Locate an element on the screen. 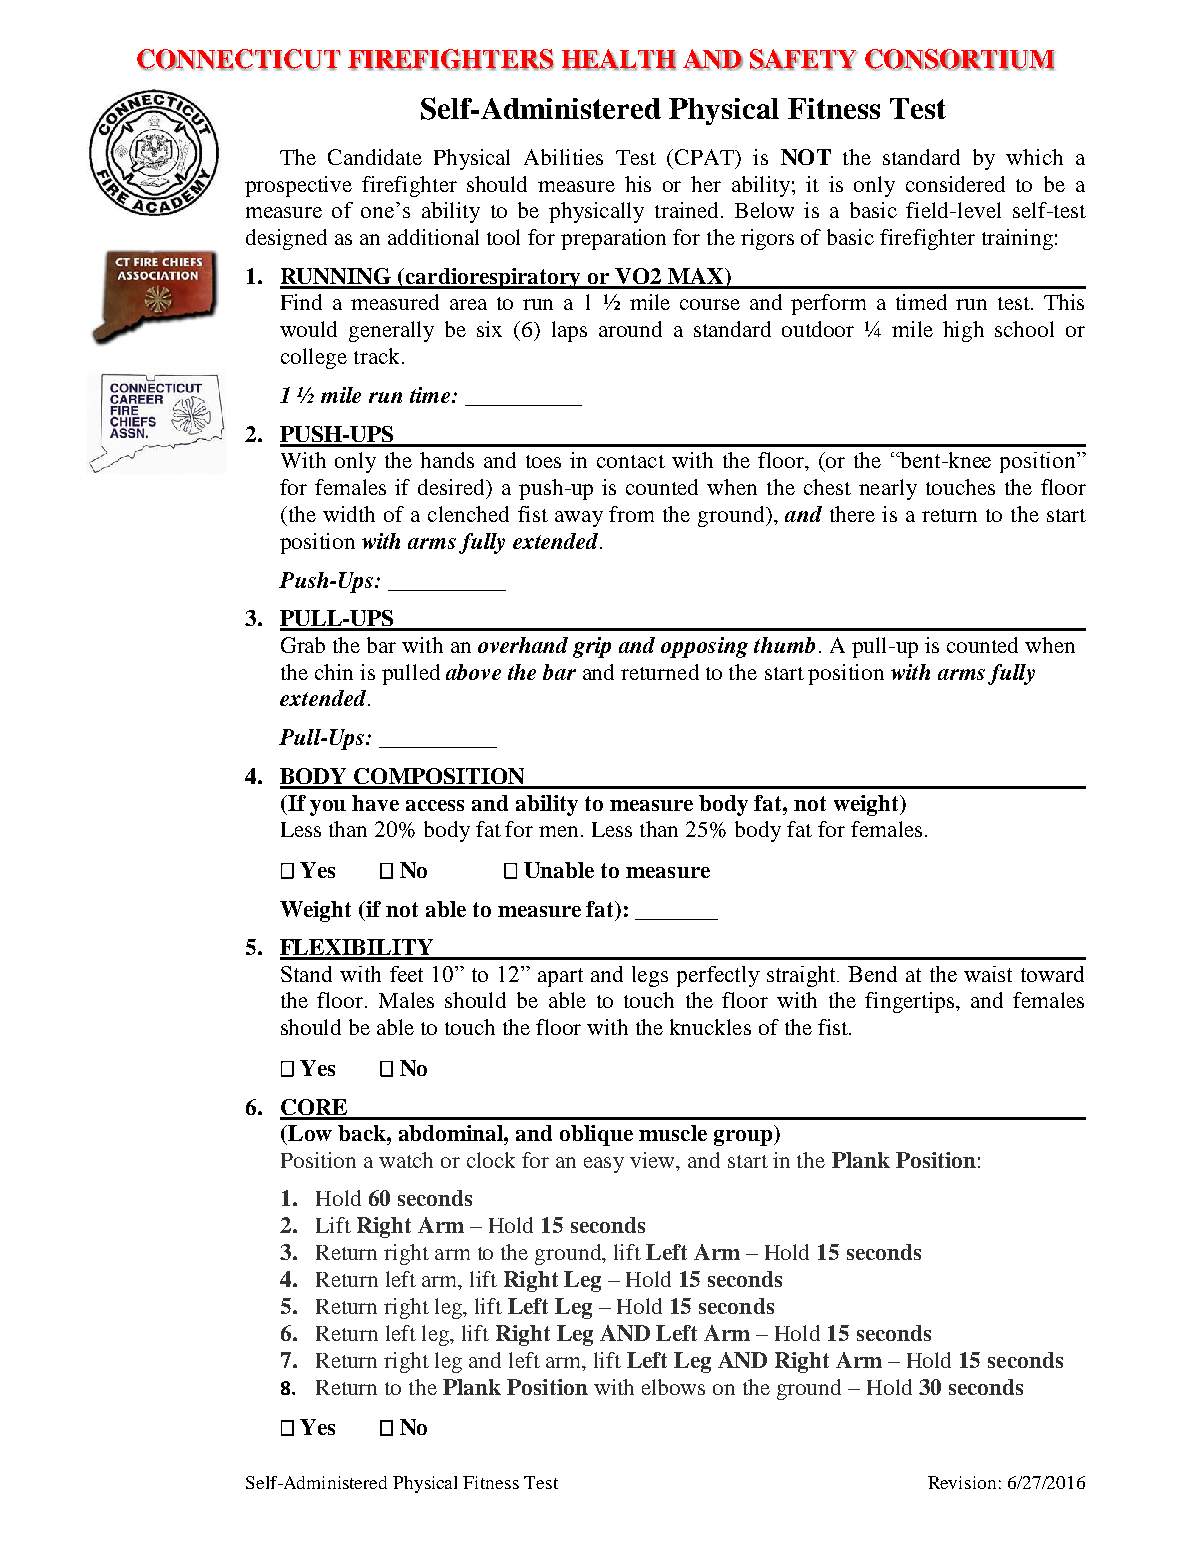 Image resolution: width=1191 pixels, height=1542 pixels. fingertips is located at coordinates (909, 1002).
